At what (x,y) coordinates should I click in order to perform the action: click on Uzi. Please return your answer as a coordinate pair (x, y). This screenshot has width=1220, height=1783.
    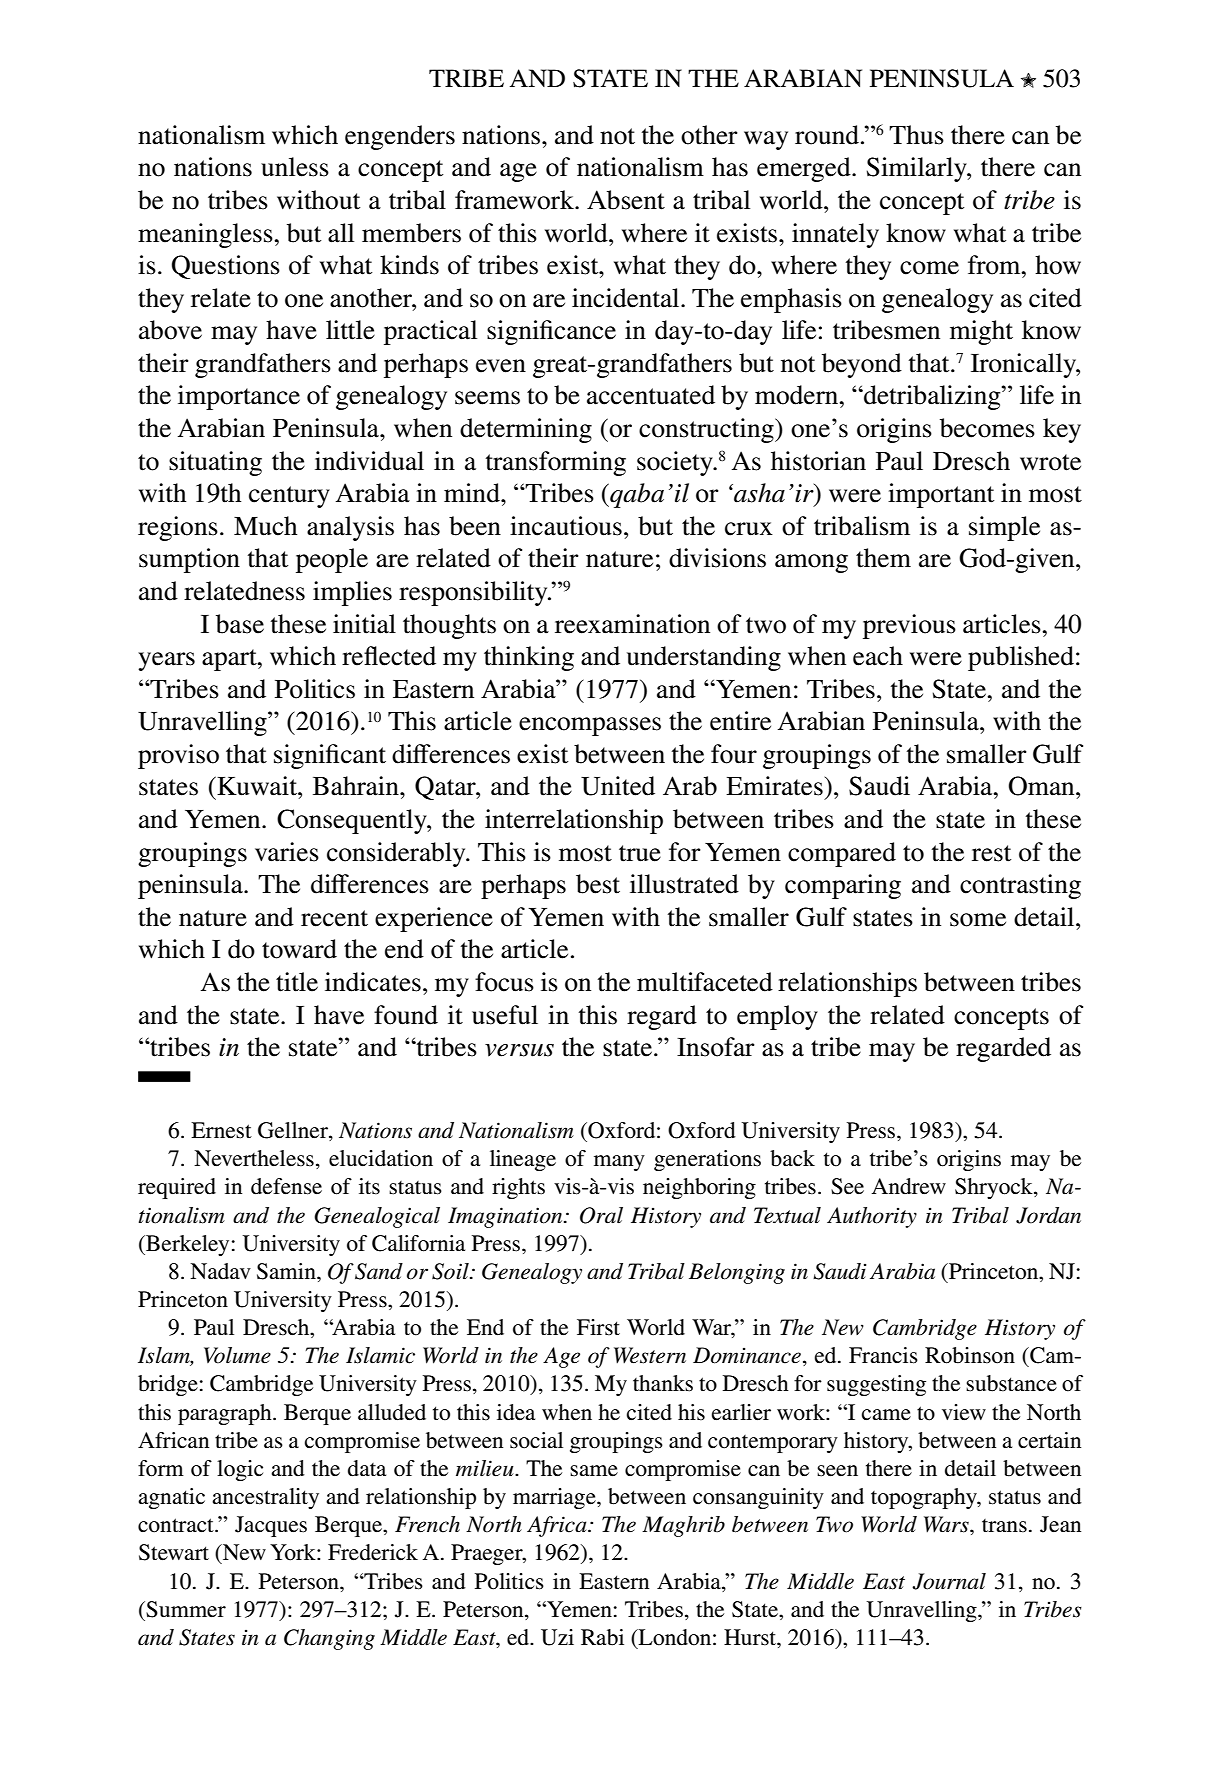
    Looking at the image, I should click on (557, 1637).
